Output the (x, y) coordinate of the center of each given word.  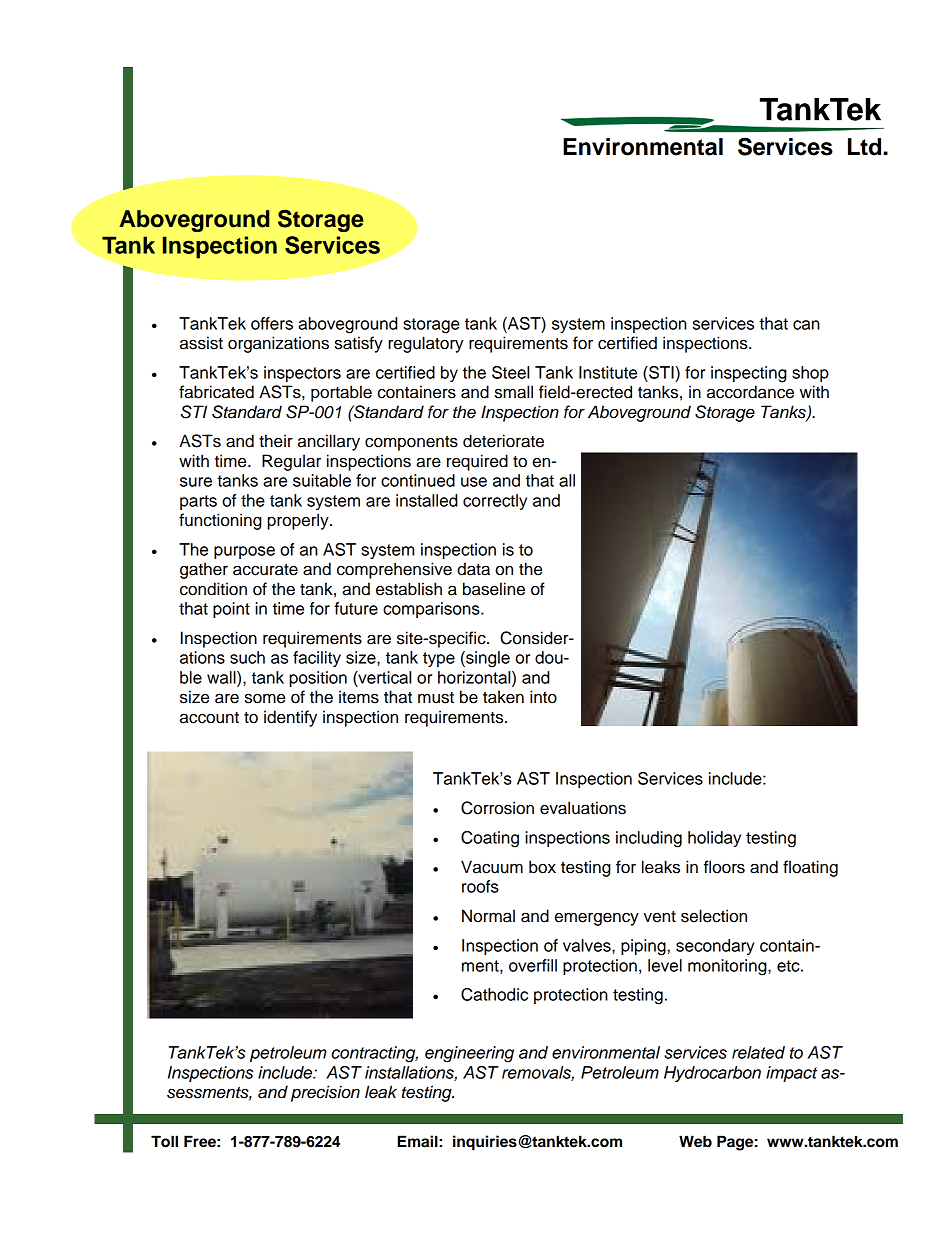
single (487, 659)
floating (810, 868)
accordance (750, 392)
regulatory (426, 344)
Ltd (864, 147)
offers (272, 323)
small (514, 392)
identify (290, 718)
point (231, 610)
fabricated (216, 392)
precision (325, 1093)
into (543, 697)
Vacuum (492, 867)
